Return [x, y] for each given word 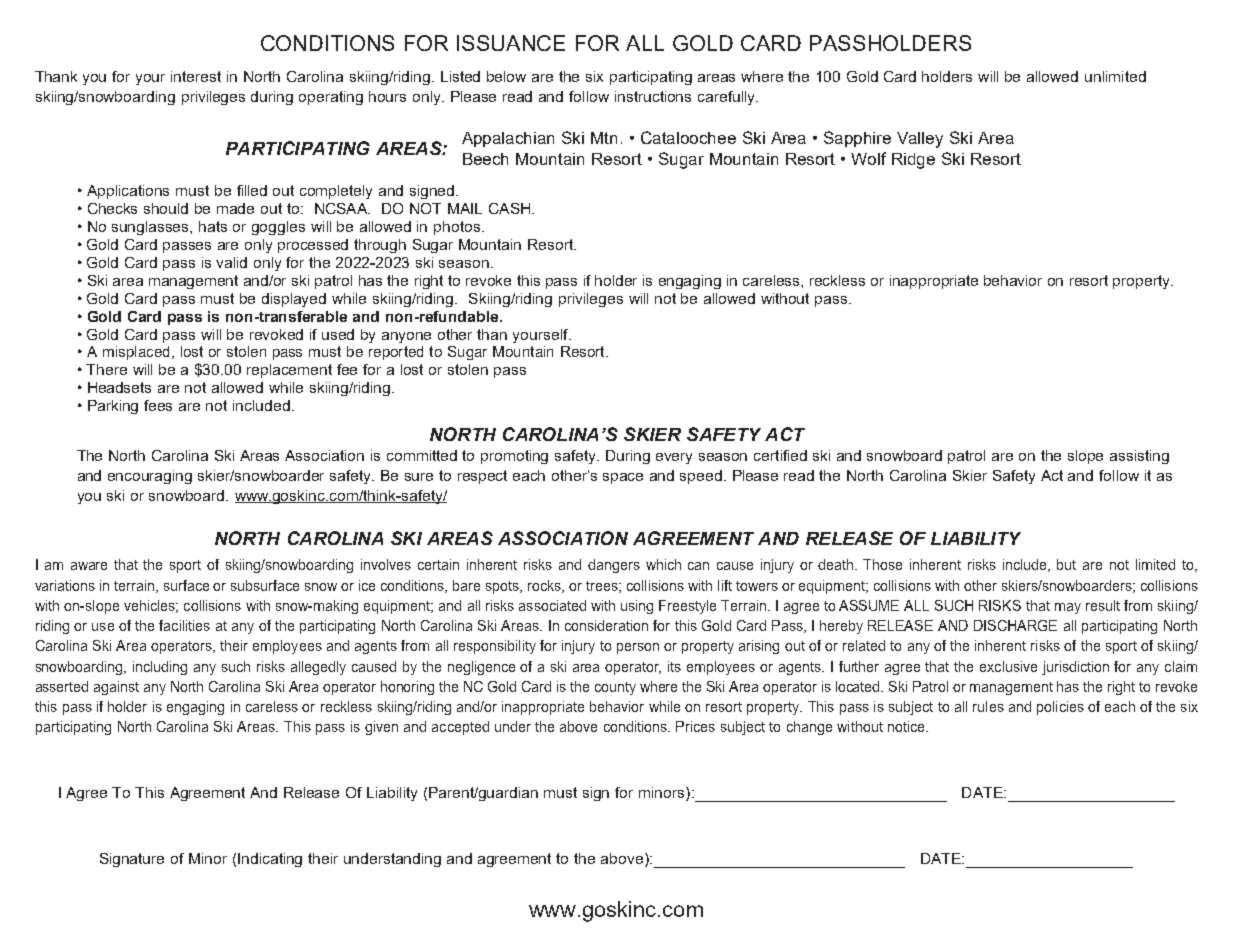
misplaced [136, 353]
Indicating [270, 860]
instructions [653, 96]
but [1066, 564]
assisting [1139, 457]
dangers [614, 566]
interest [196, 76]
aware [89, 566]
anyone [406, 337]
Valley [920, 140]
